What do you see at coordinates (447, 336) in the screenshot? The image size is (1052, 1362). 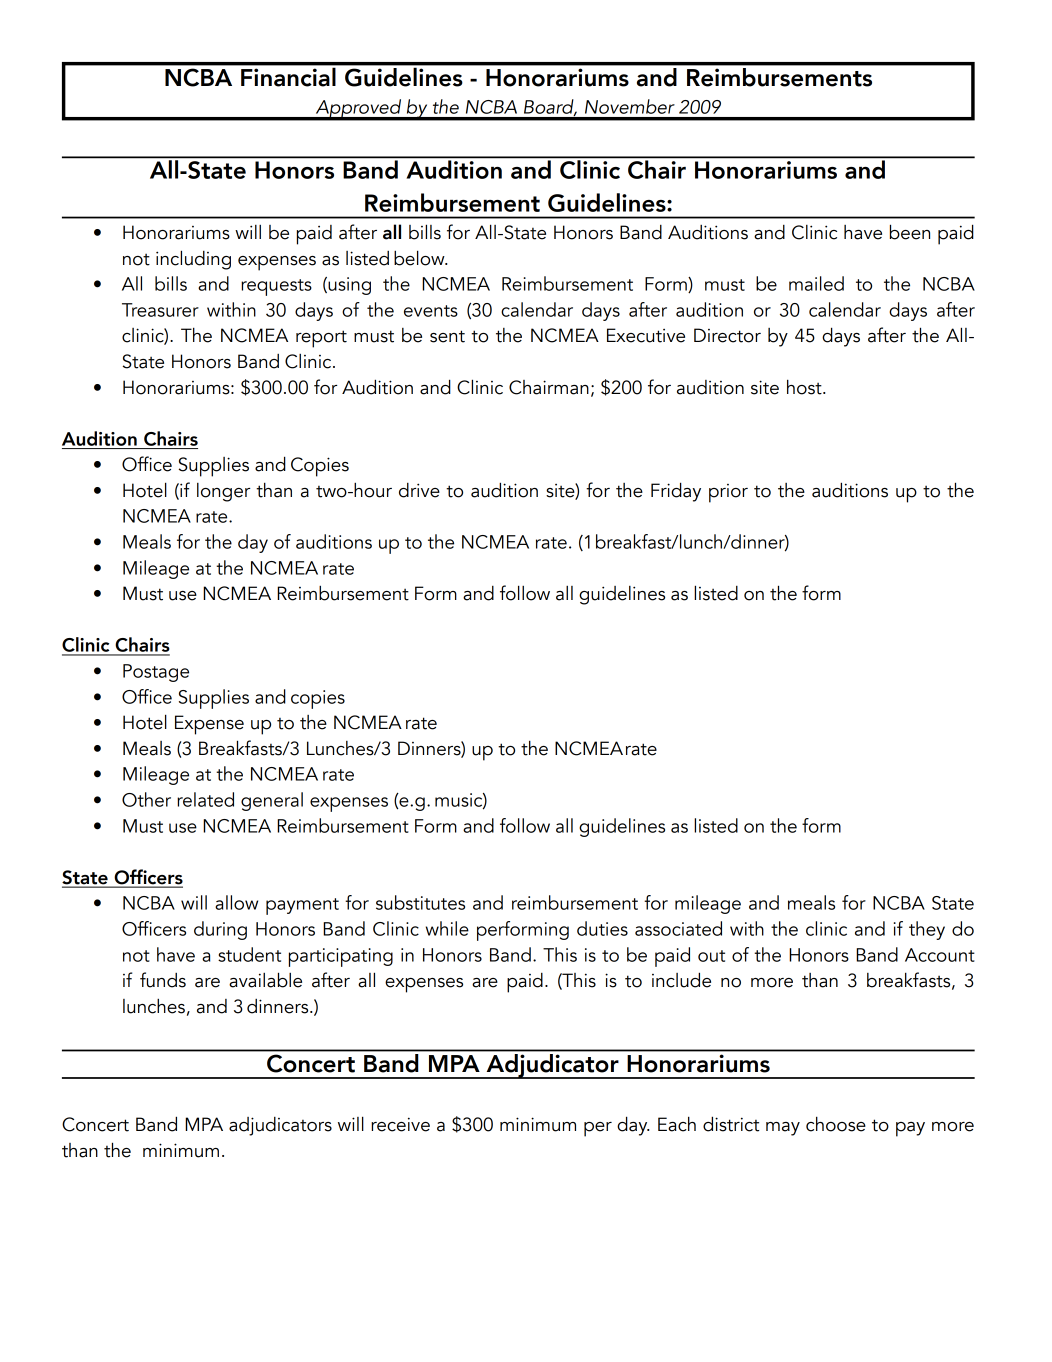 I see `sent` at bounding box center [447, 336].
